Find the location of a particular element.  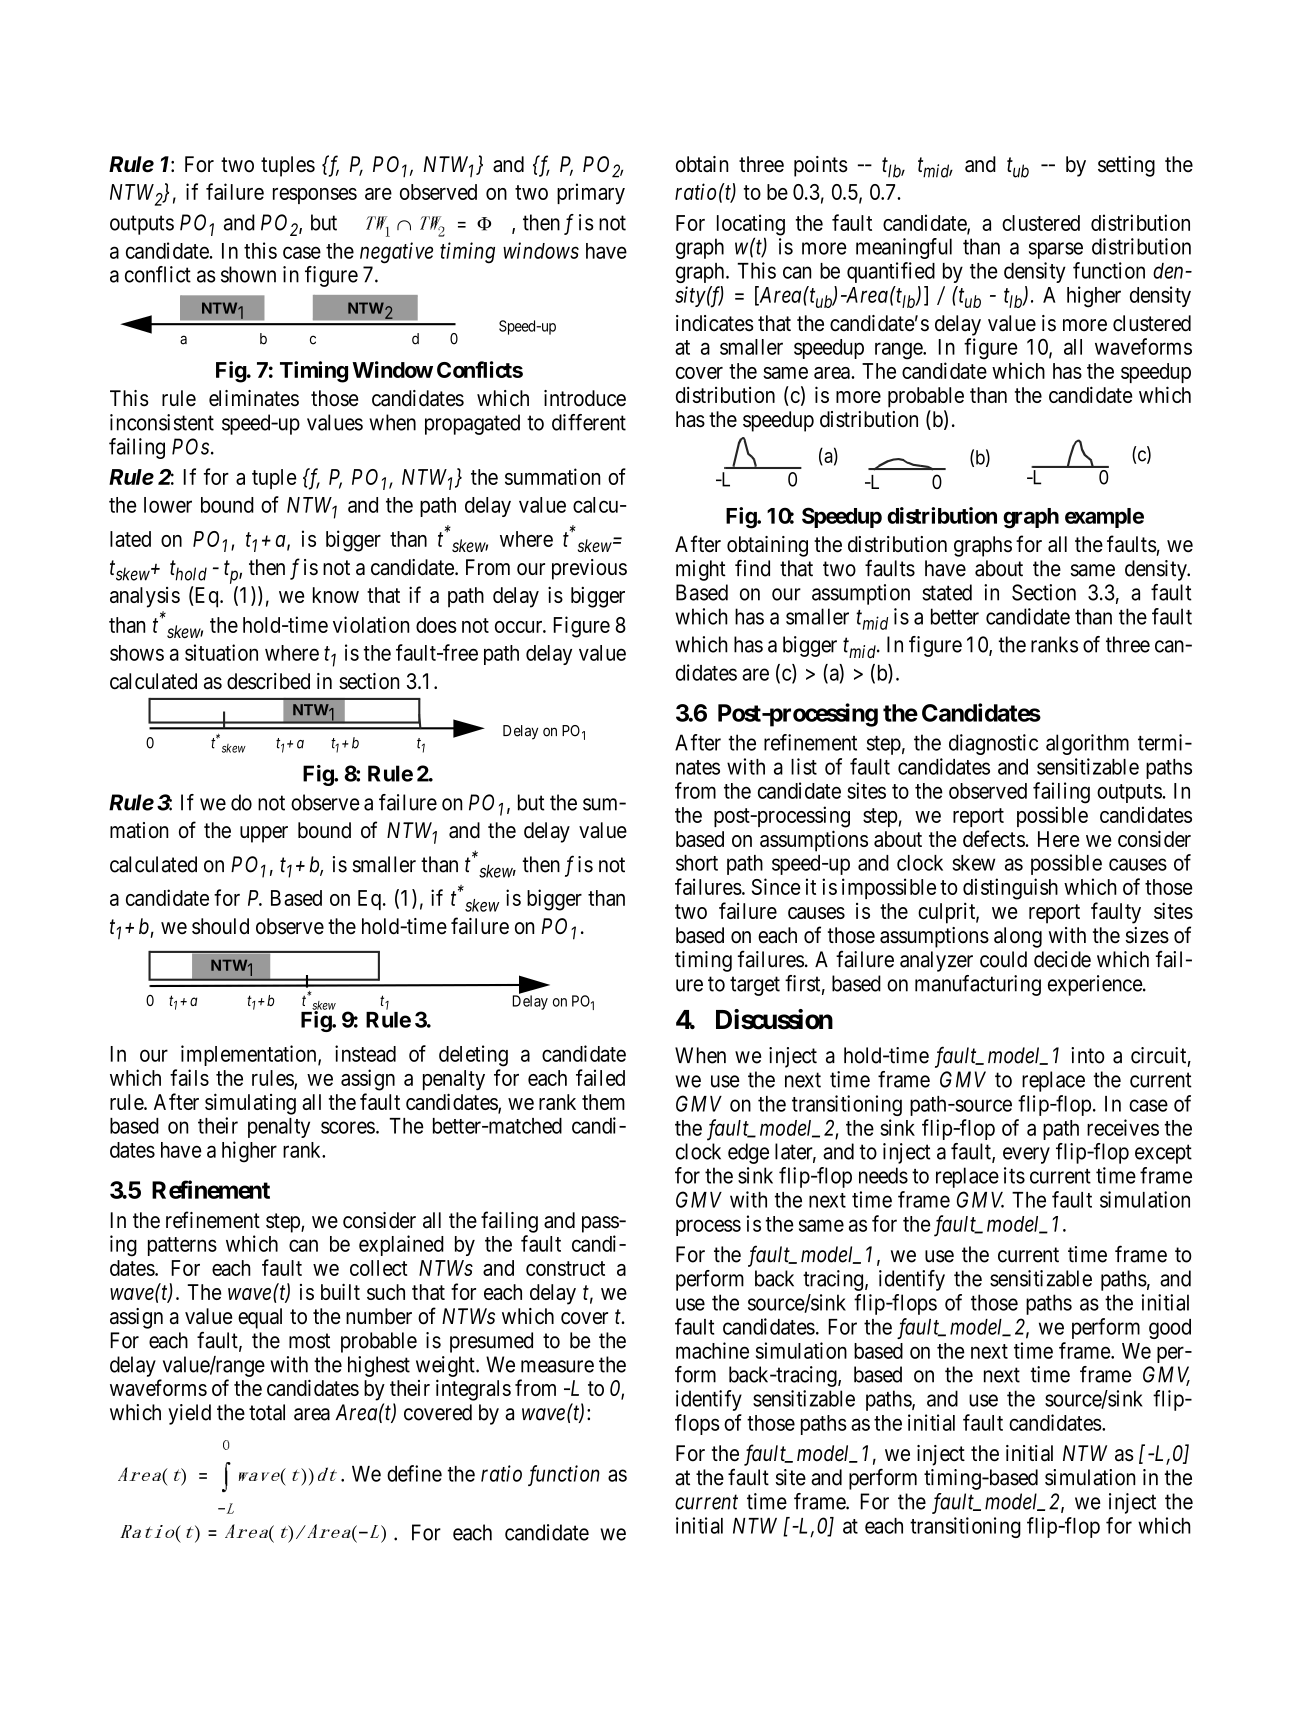

might is located at coordinates (701, 570).
